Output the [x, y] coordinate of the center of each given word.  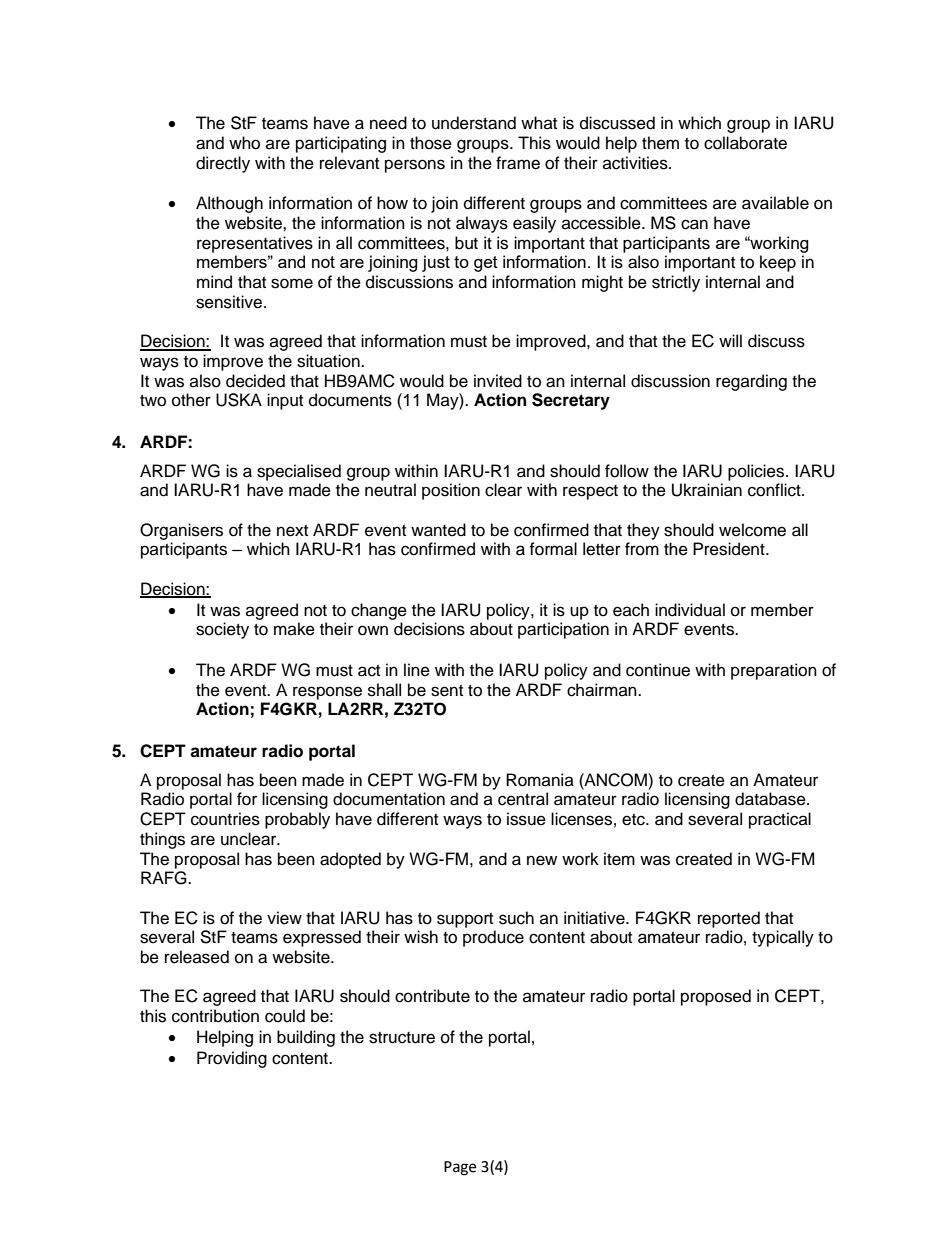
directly [223, 164]
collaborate [745, 143]
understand [474, 123]
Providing [232, 1059]
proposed [716, 997]
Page [460, 1168]
